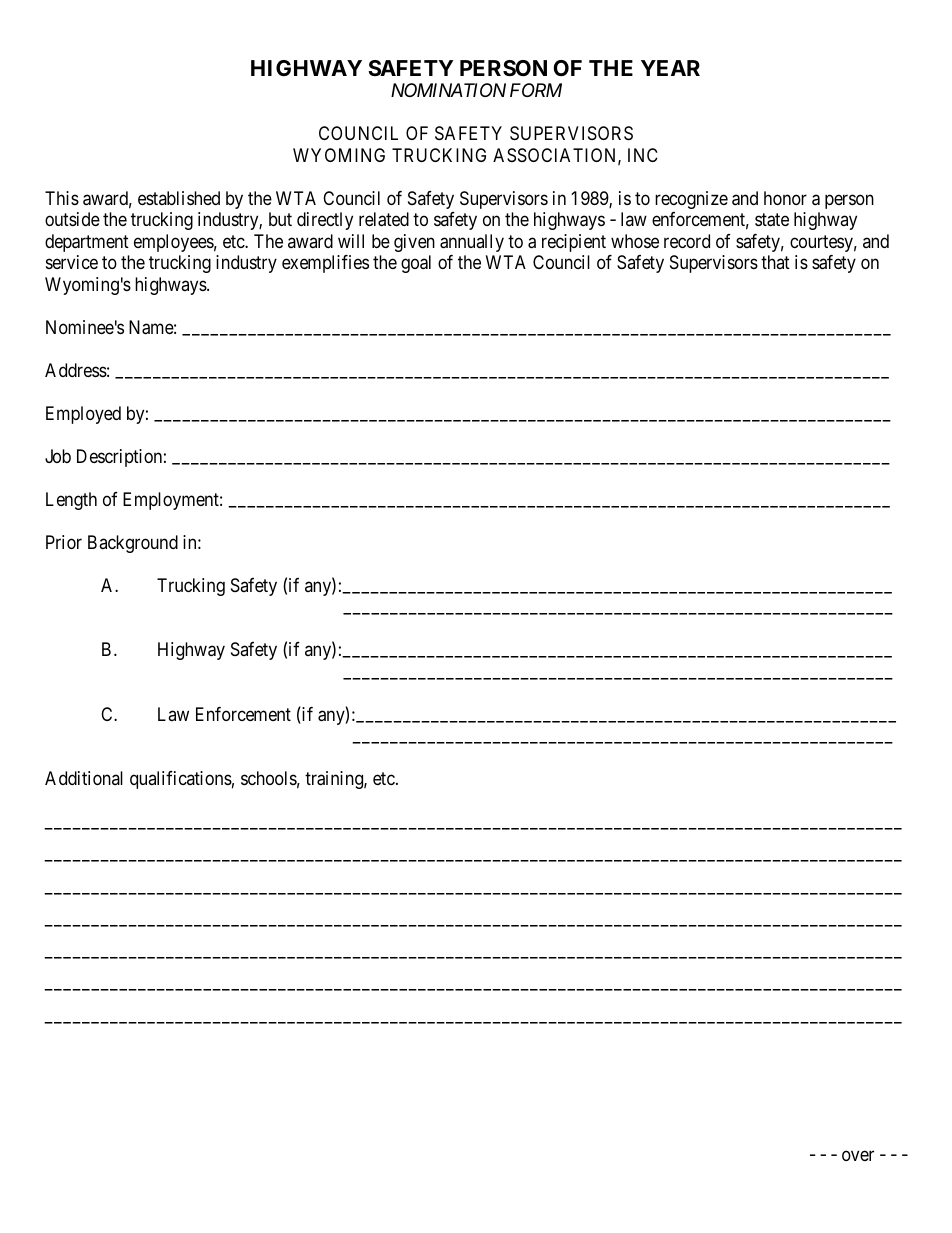 This page has width=952, height=1233. Describe the element at coordinates (71, 501) in the page. I see `Length` at that location.
